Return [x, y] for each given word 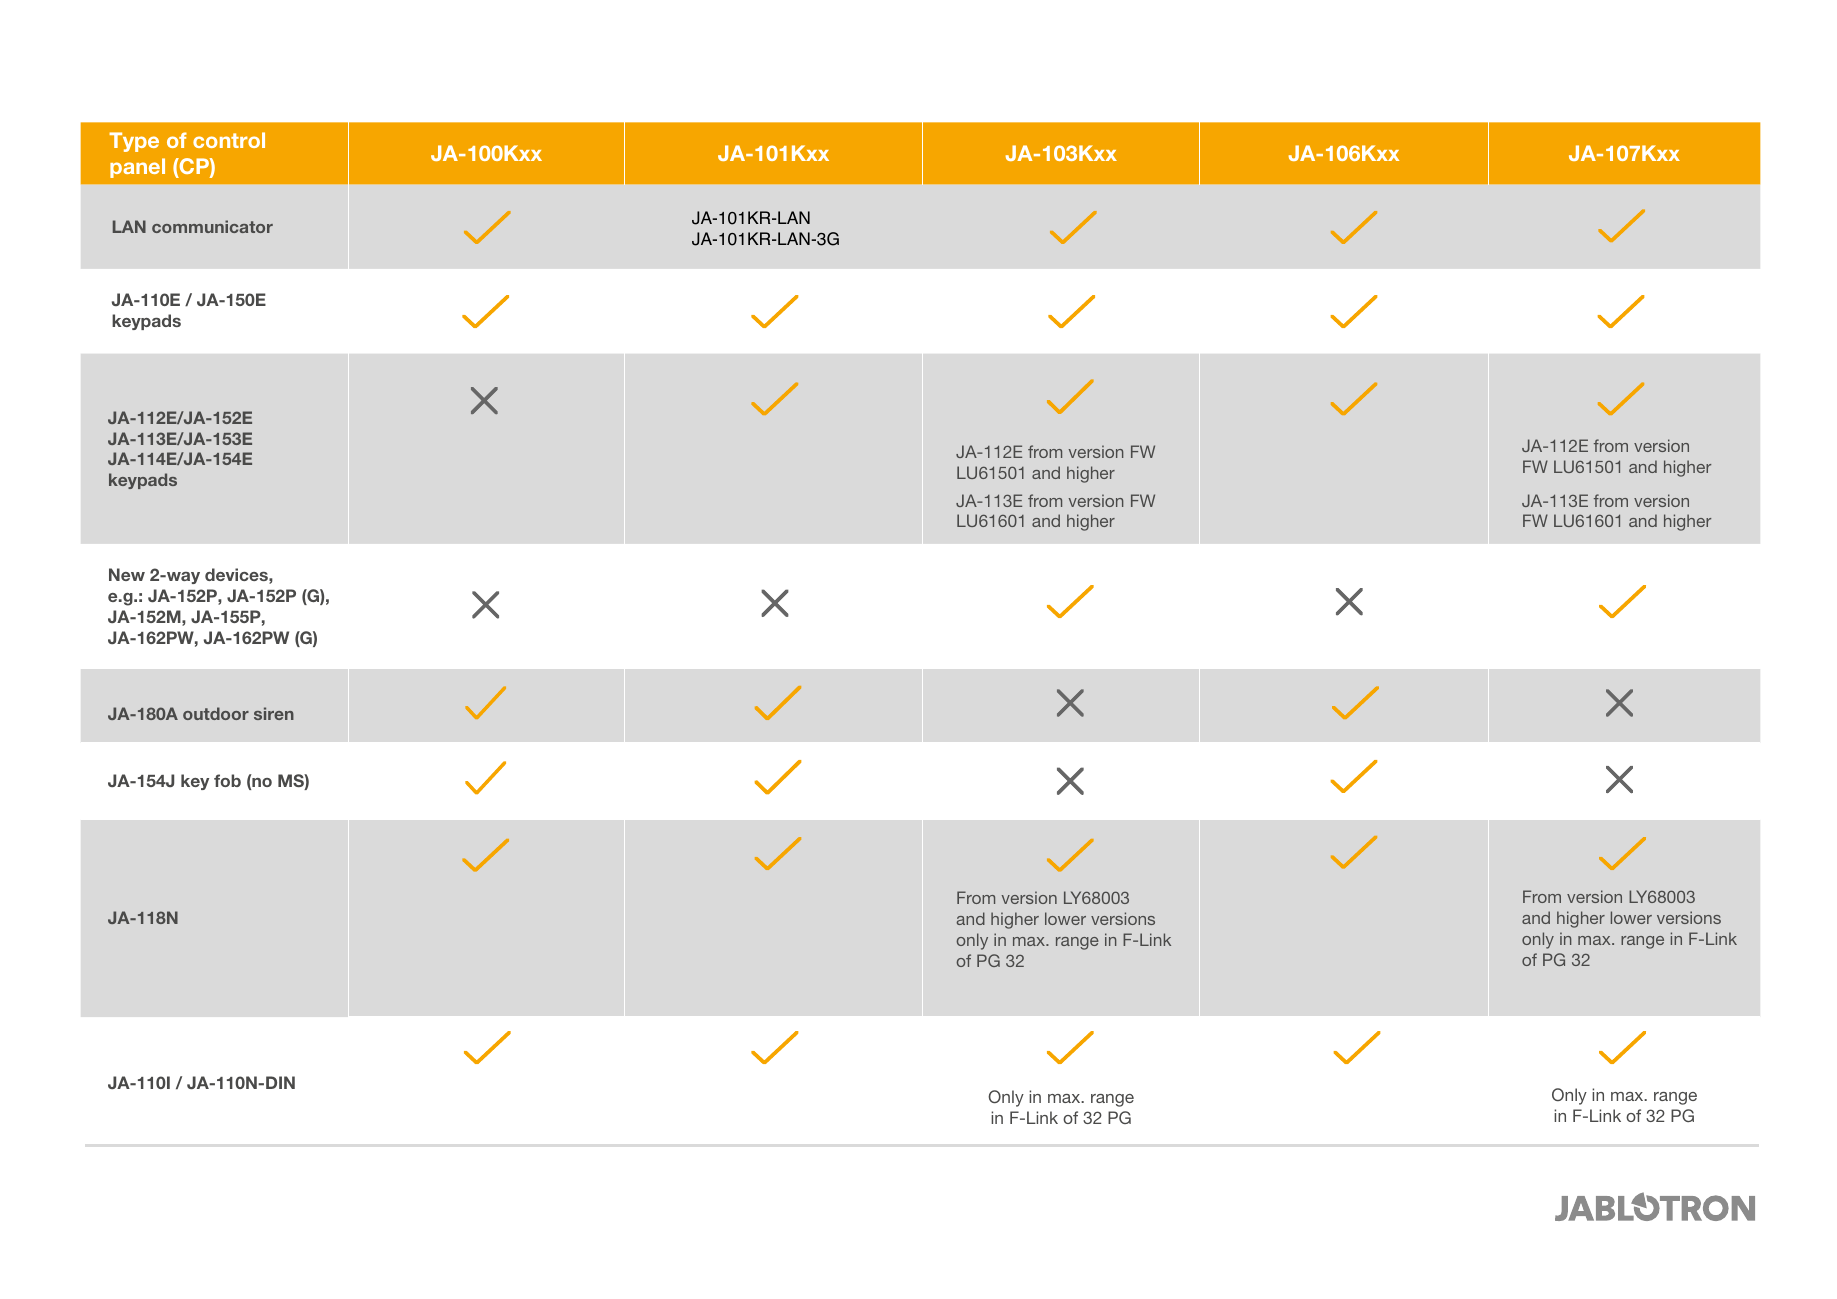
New [127, 574]
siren [274, 713]
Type [134, 142]
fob [227, 780]
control [229, 140]
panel [137, 168]
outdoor [216, 713]
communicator [212, 226]
